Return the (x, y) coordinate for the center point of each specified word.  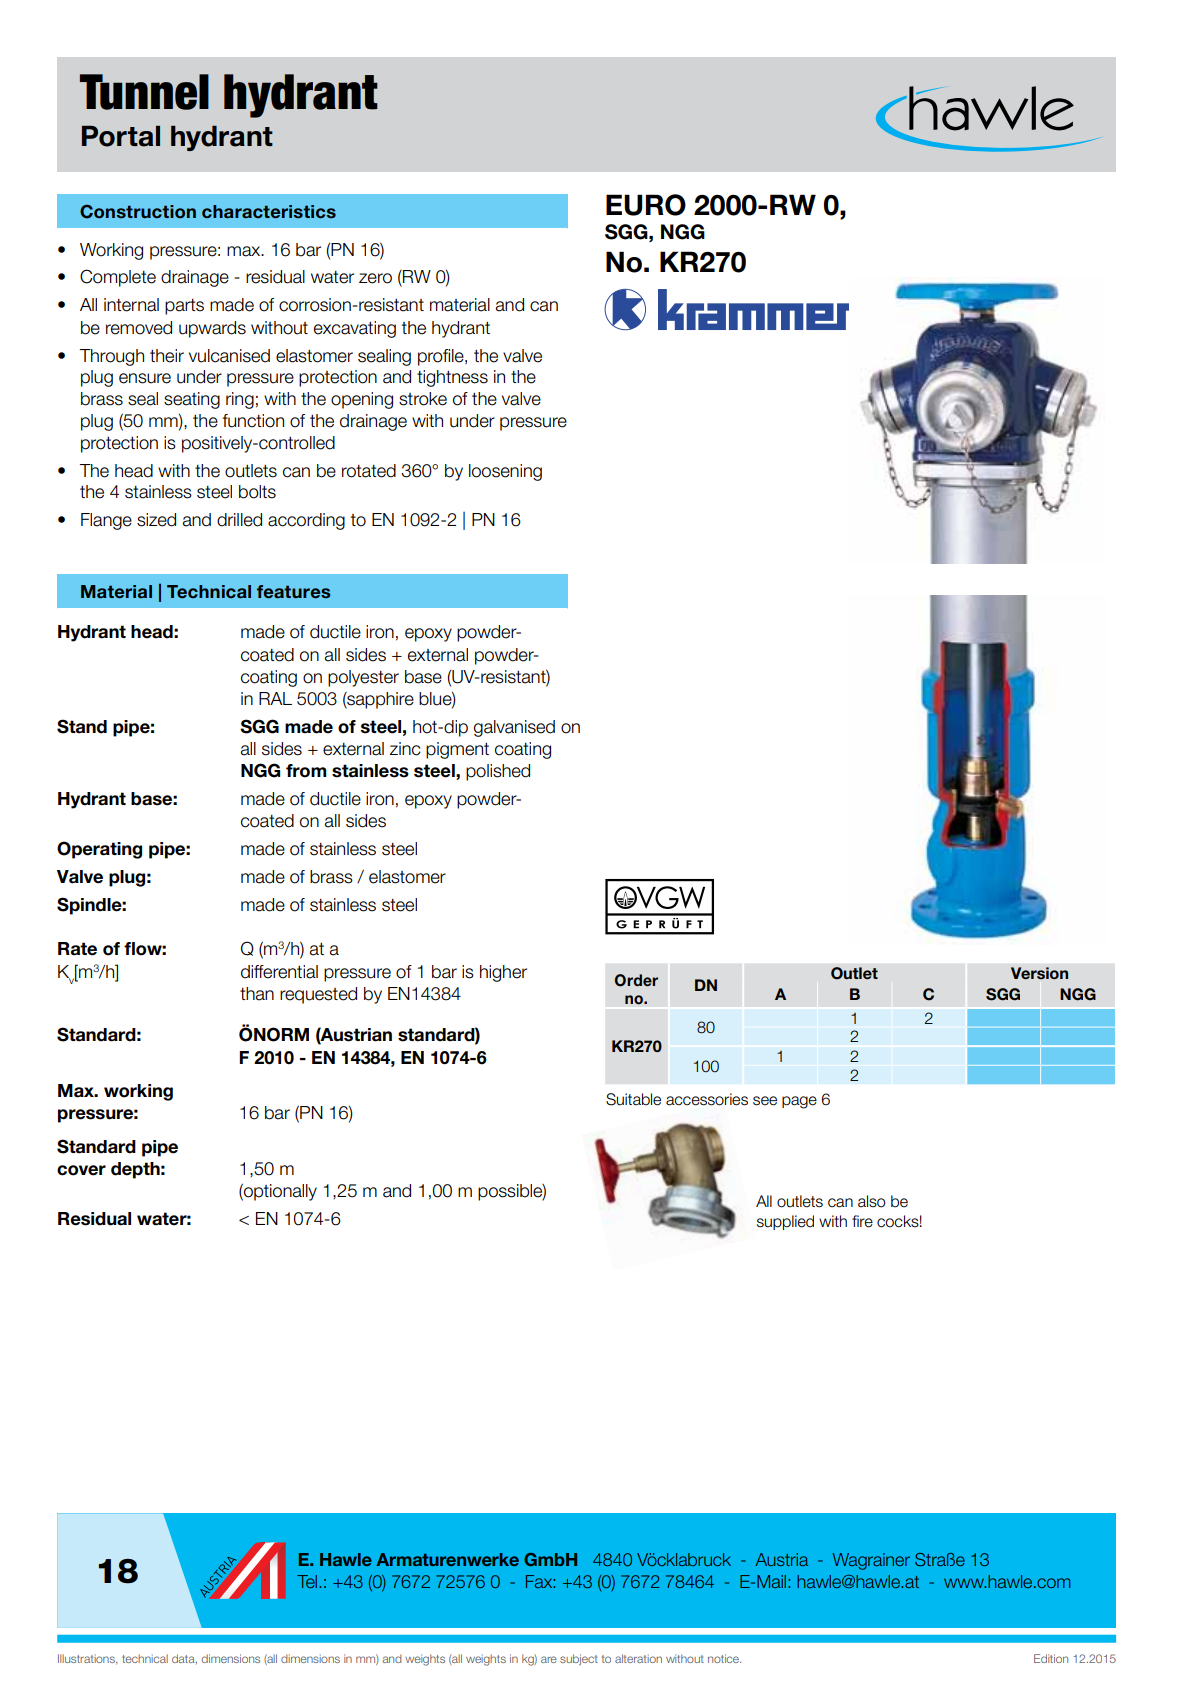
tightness (452, 378)
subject (579, 1659)
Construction (138, 212)
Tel (308, 1581)
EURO (646, 205)
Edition (1051, 1658)
